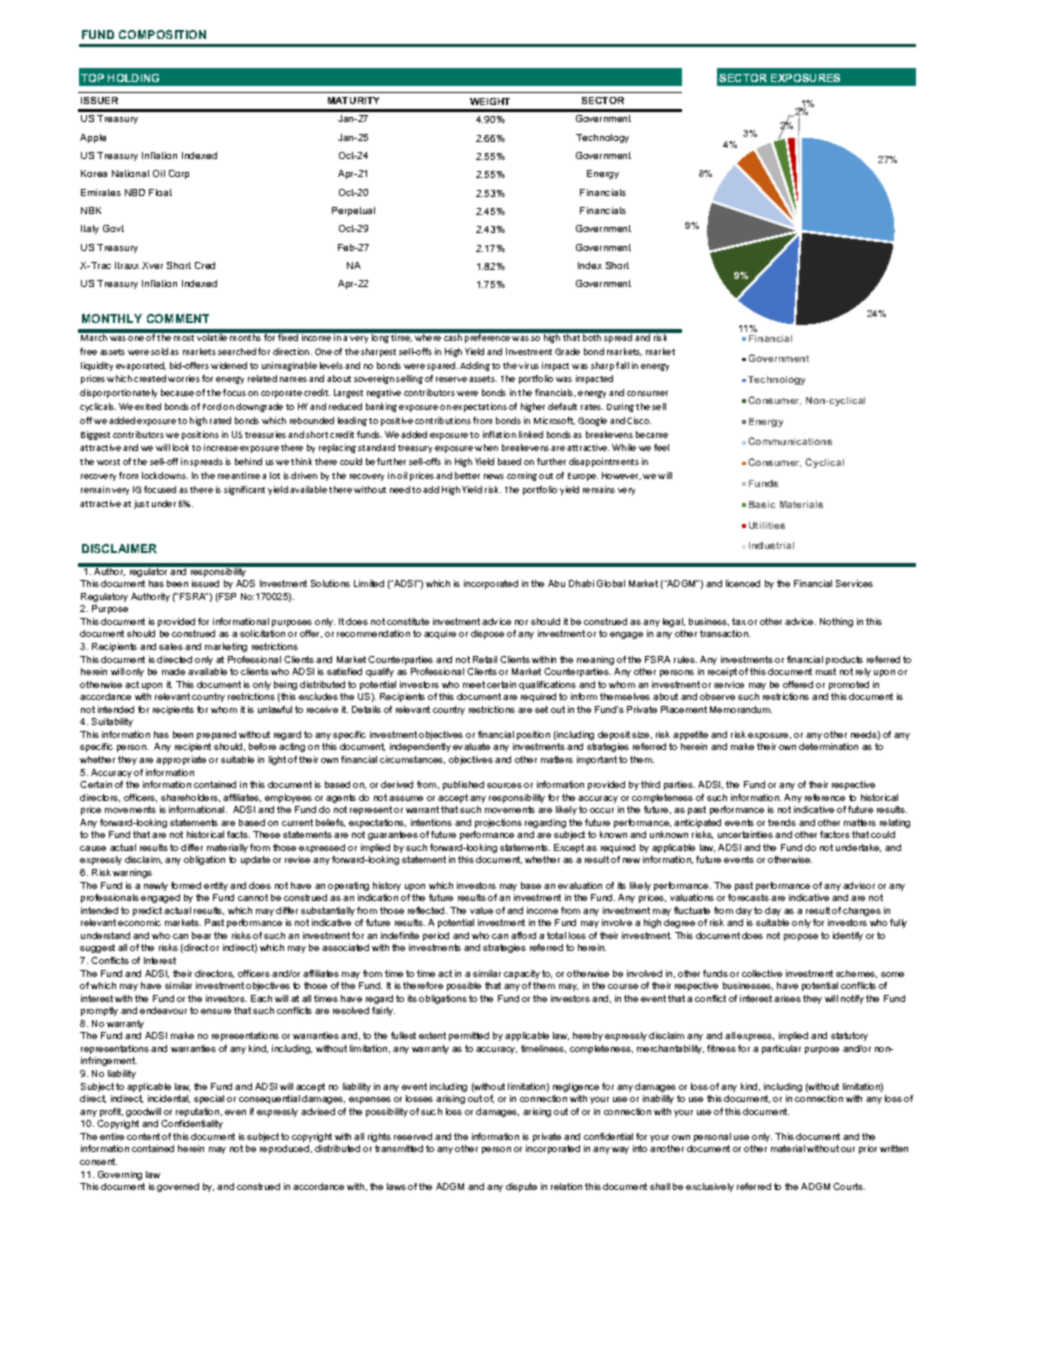 Image resolution: width=1050 pixels, height=1359 pixels. Describe the element at coordinates (622, 365) in the screenshot. I see `fall` at that location.
